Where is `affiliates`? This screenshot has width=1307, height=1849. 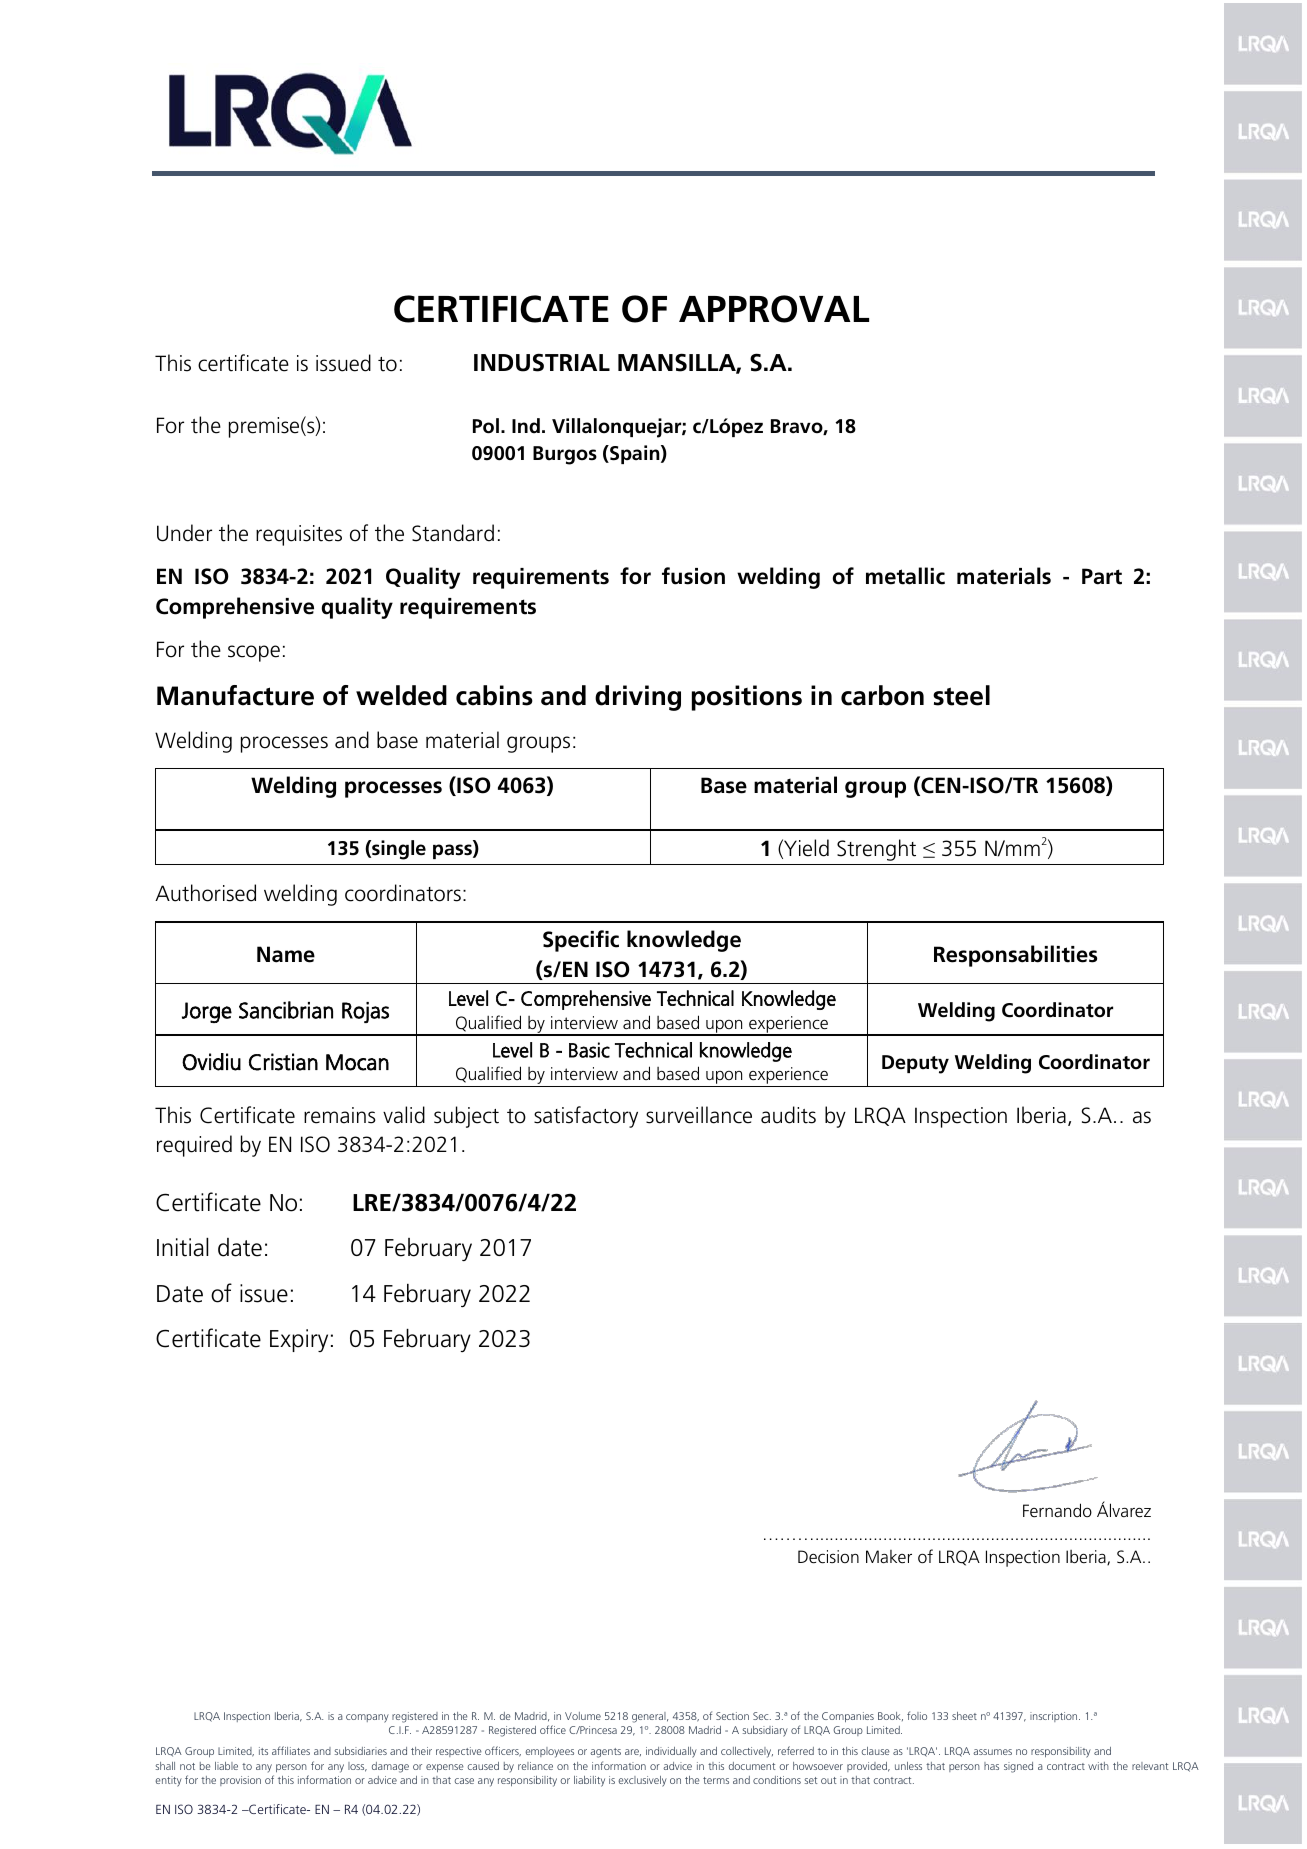 affiliates is located at coordinates (291, 1750).
